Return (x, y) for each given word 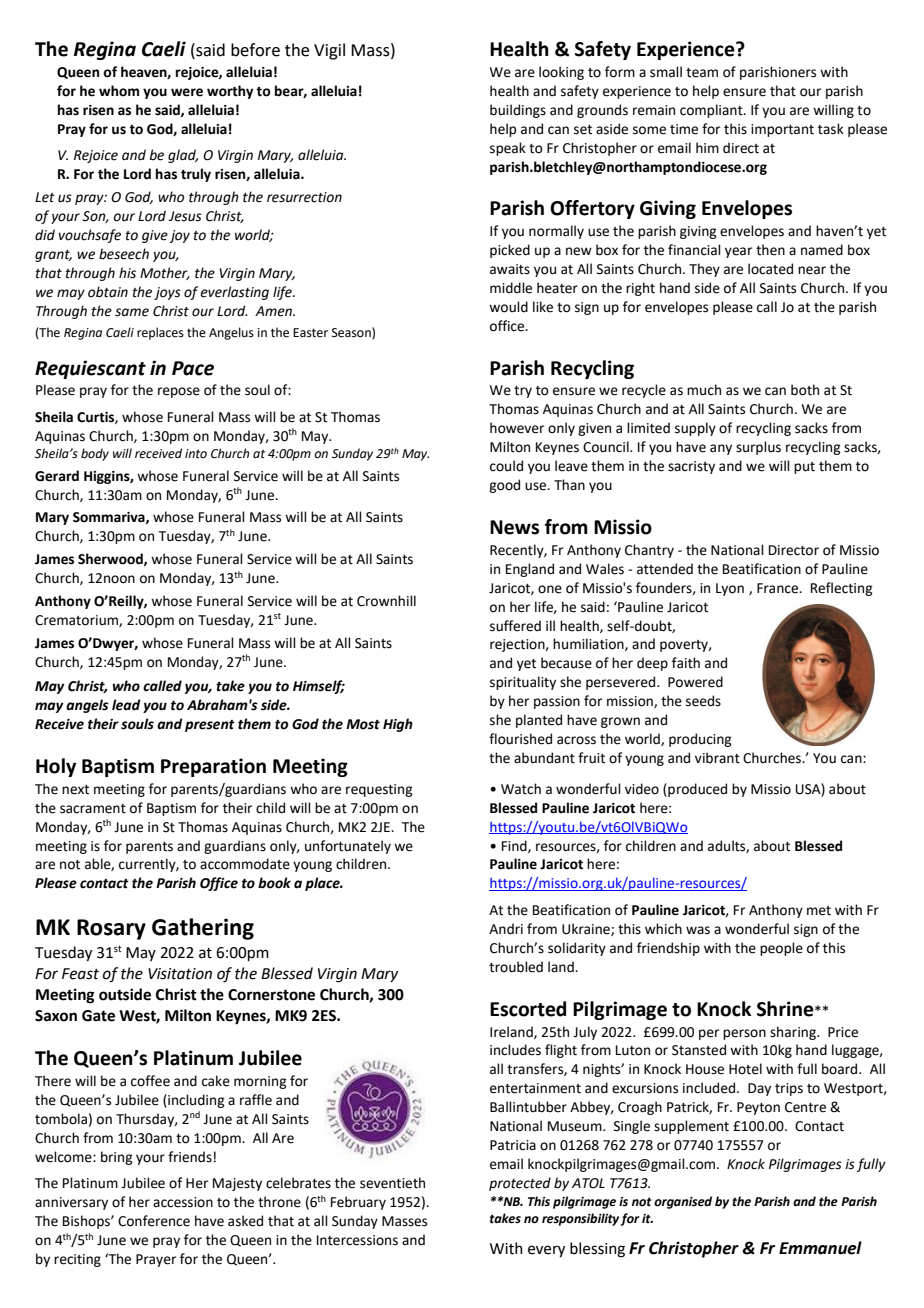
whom (119, 91)
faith (686, 663)
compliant (712, 111)
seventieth (392, 1183)
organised (683, 1202)
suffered (515, 626)
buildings (518, 111)
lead (126, 705)
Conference (154, 1221)
